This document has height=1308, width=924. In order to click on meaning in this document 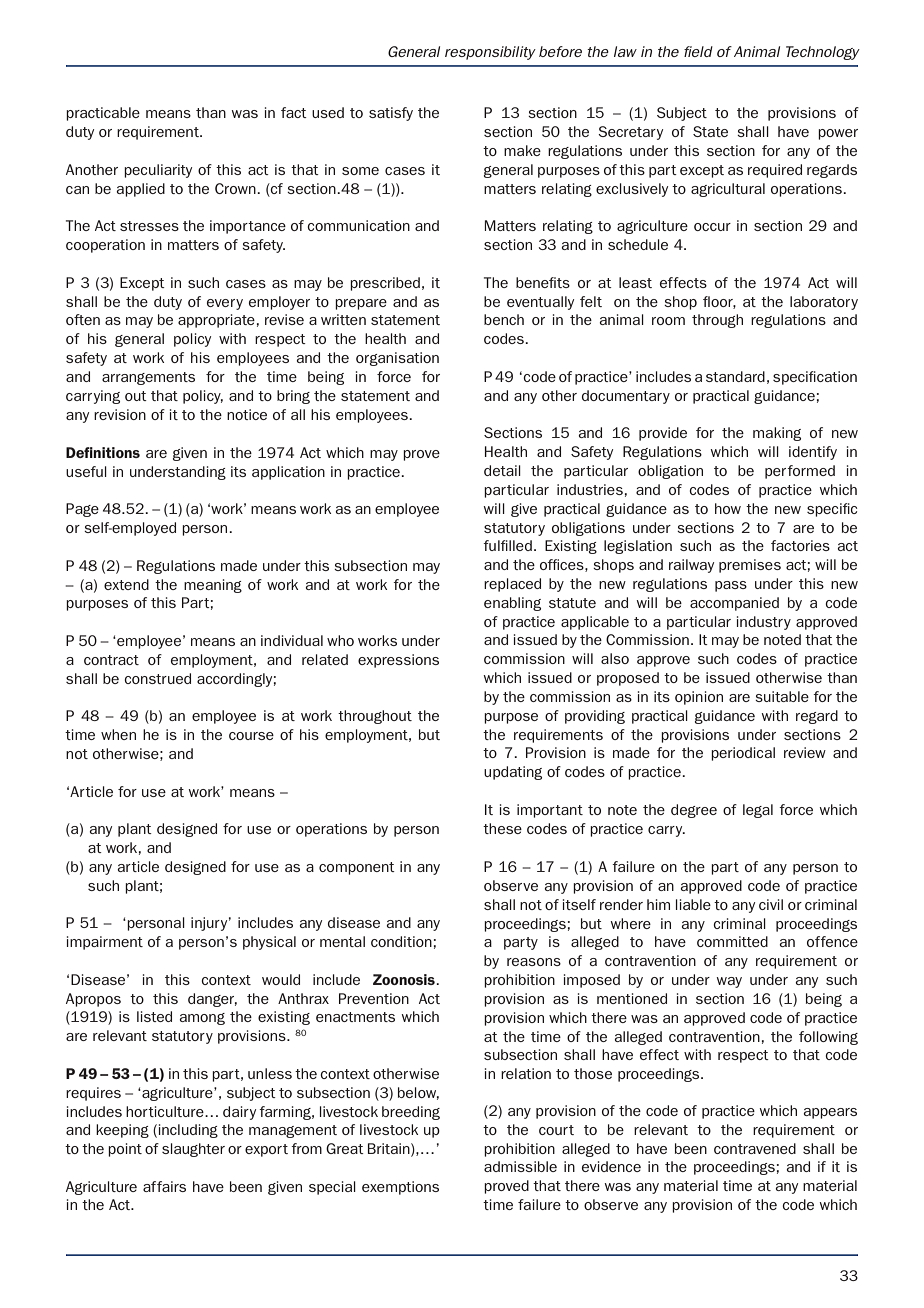, I will do `click(213, 586)`.
